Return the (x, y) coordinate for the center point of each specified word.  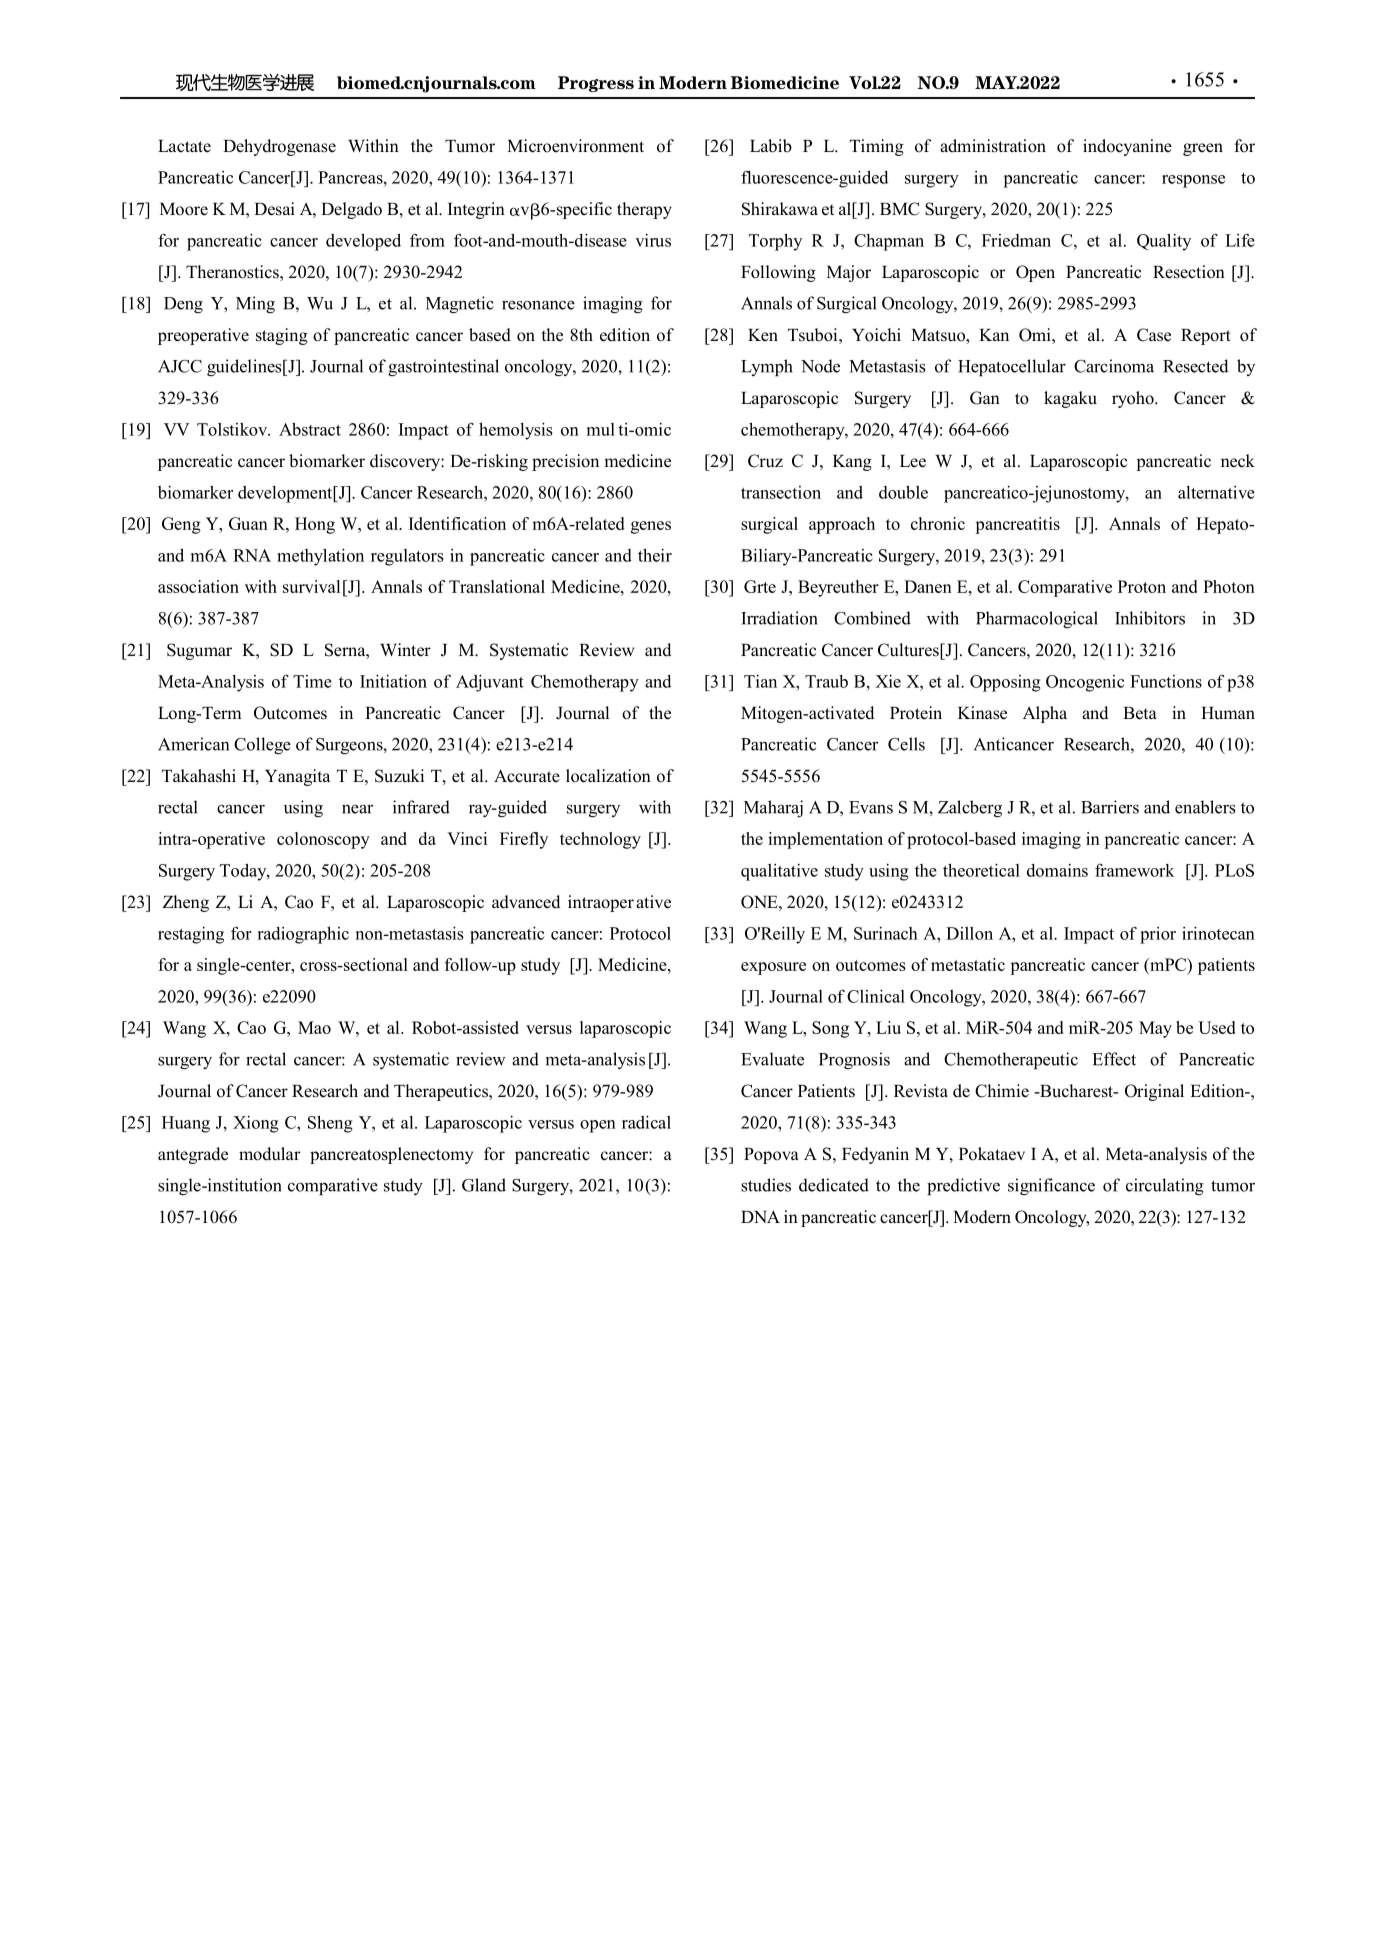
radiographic (303, 935)
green (1203, 149)
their (655, 555)
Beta (1140, 713)
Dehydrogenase (279, 147)
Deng (183, 305)
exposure (773, 968)
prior (1158, 935)
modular (269, 1154)
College (262, 745)
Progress (596, 84)
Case (1154, 335)
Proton (1142, 586)
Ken (763, 335)
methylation (320, 557)
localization (608, 776)
